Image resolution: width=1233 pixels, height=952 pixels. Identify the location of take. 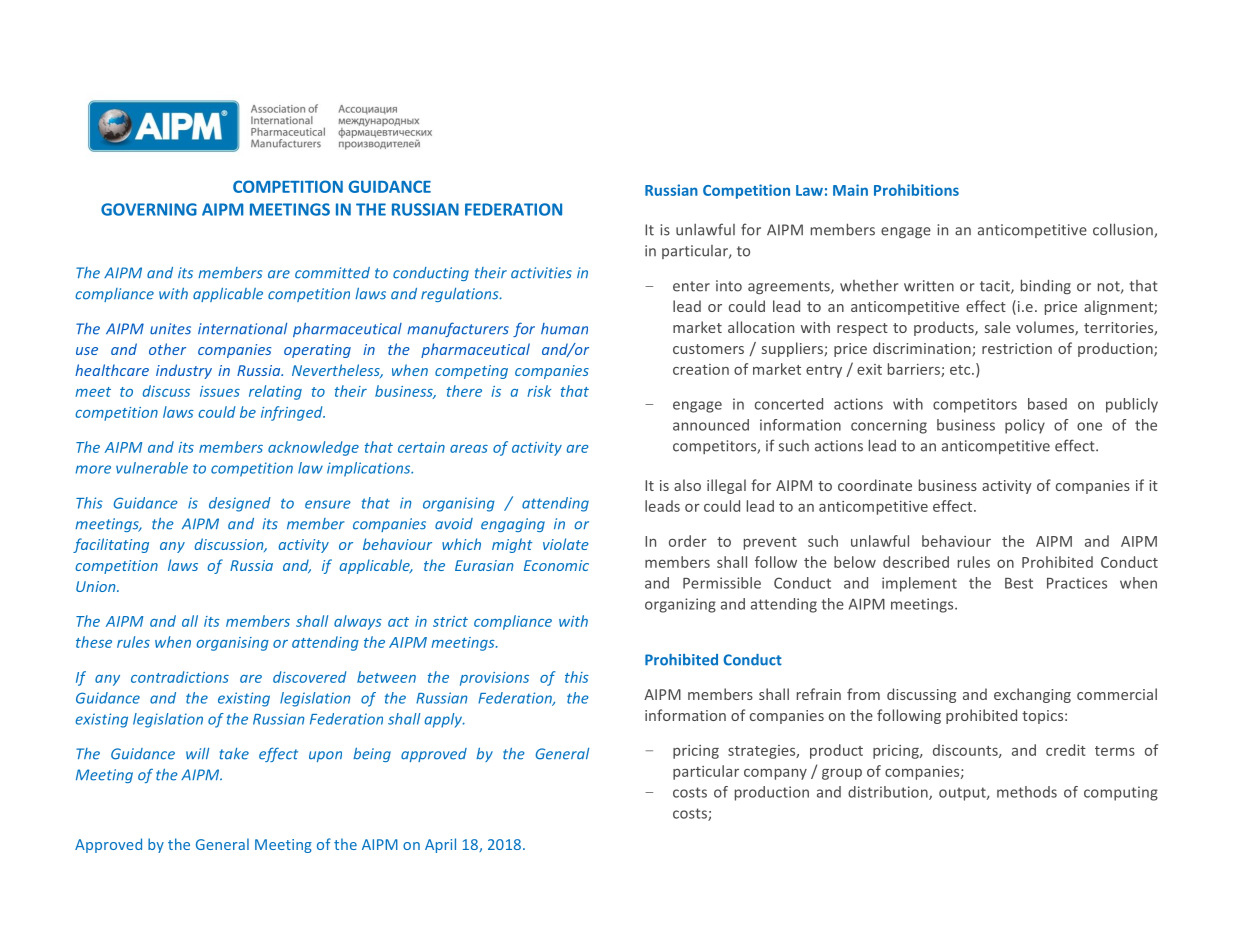
(234, 754).
